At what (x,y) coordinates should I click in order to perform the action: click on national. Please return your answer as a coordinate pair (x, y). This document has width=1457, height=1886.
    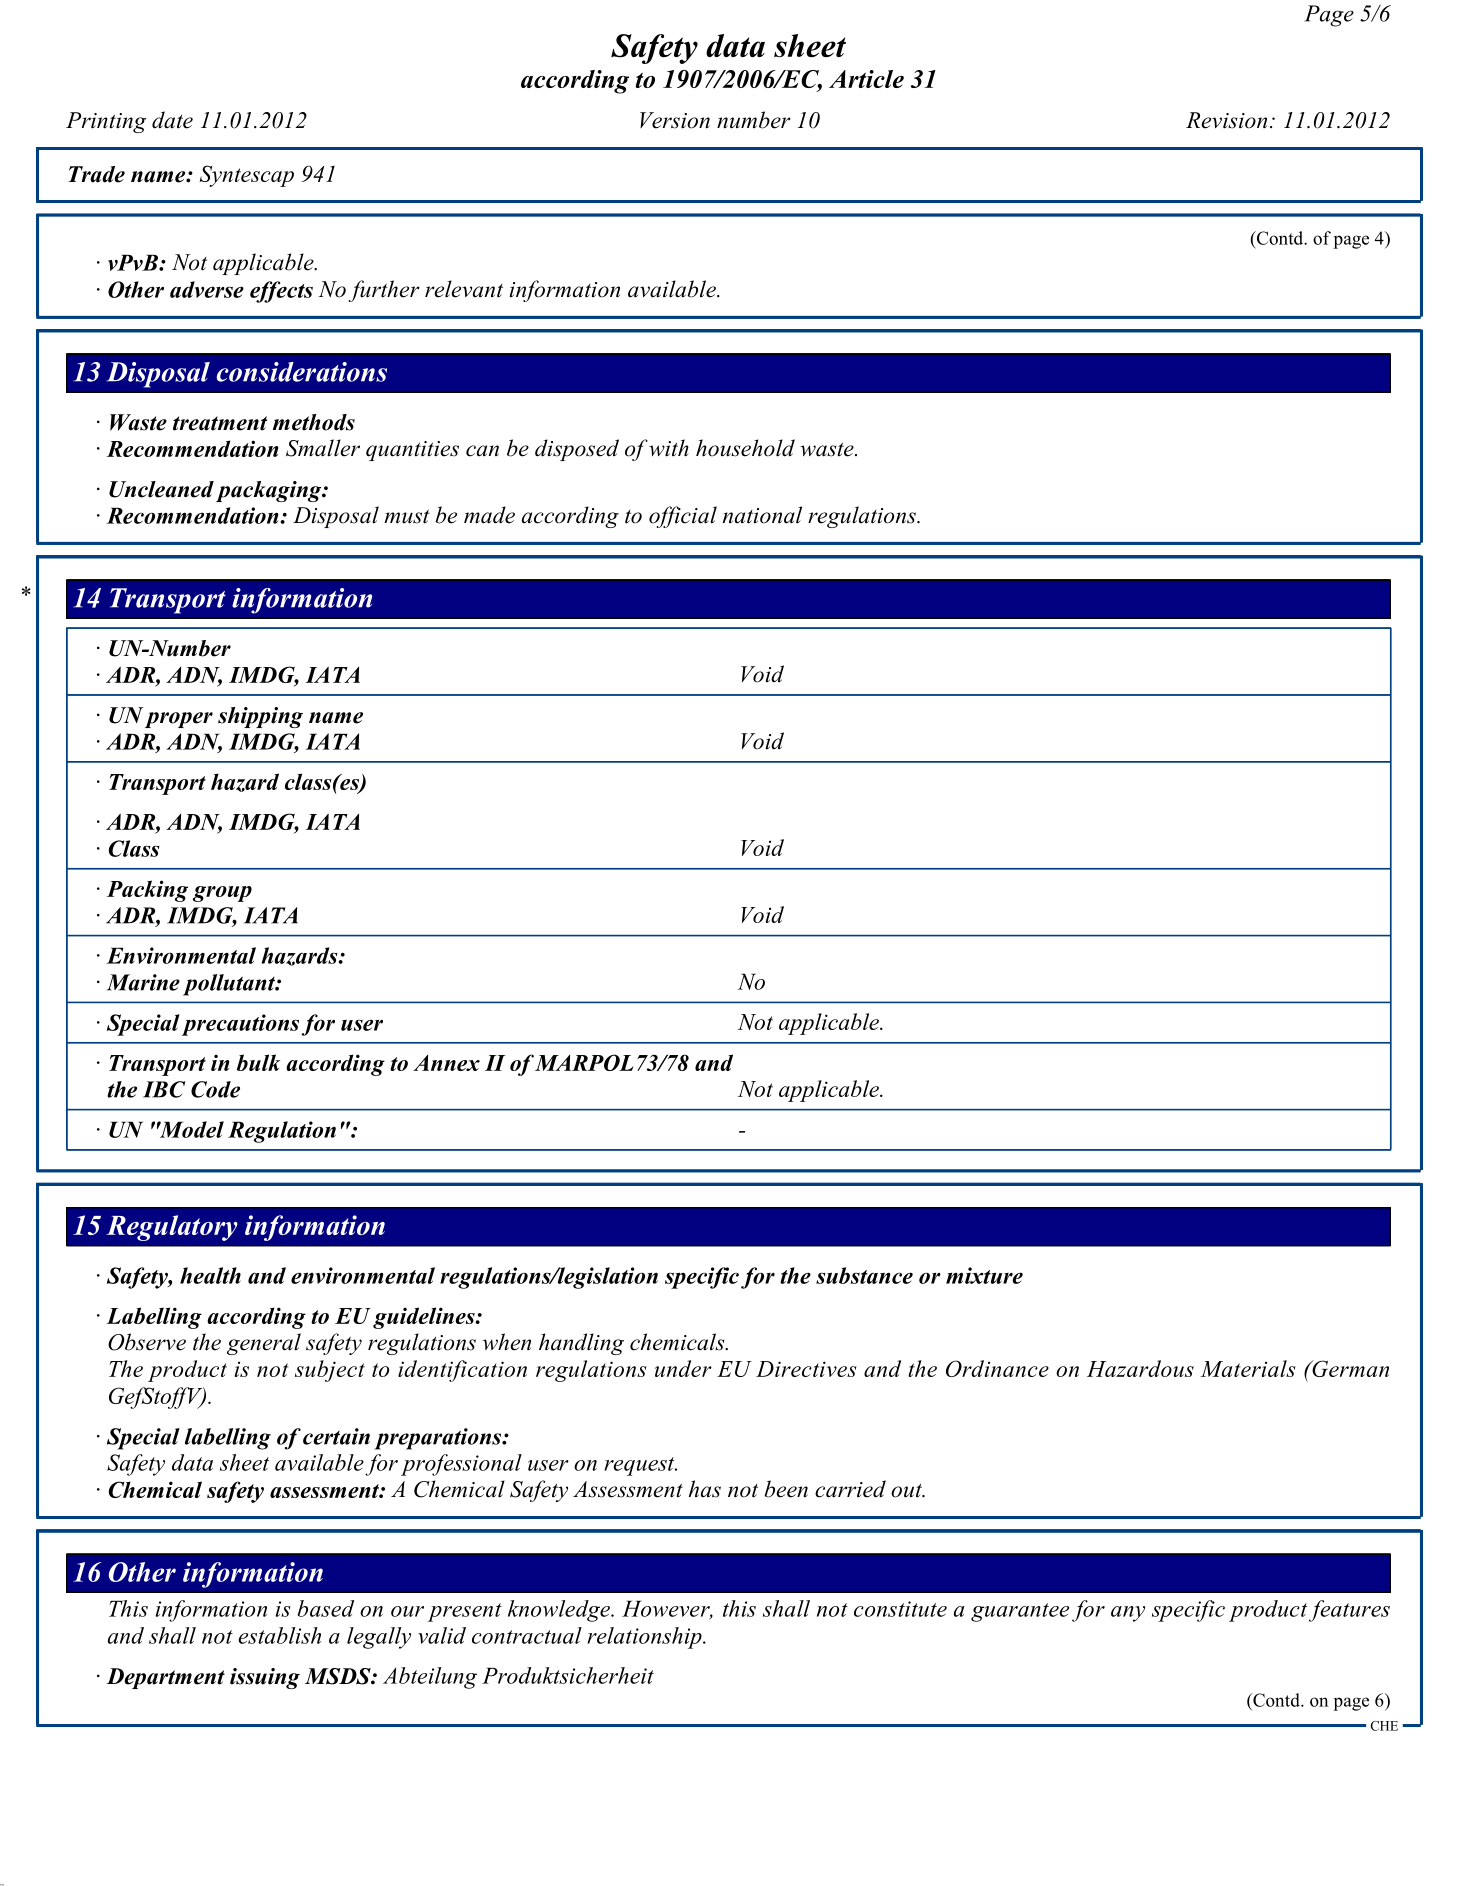
    Looking at the image, I should click on (762, 515).
